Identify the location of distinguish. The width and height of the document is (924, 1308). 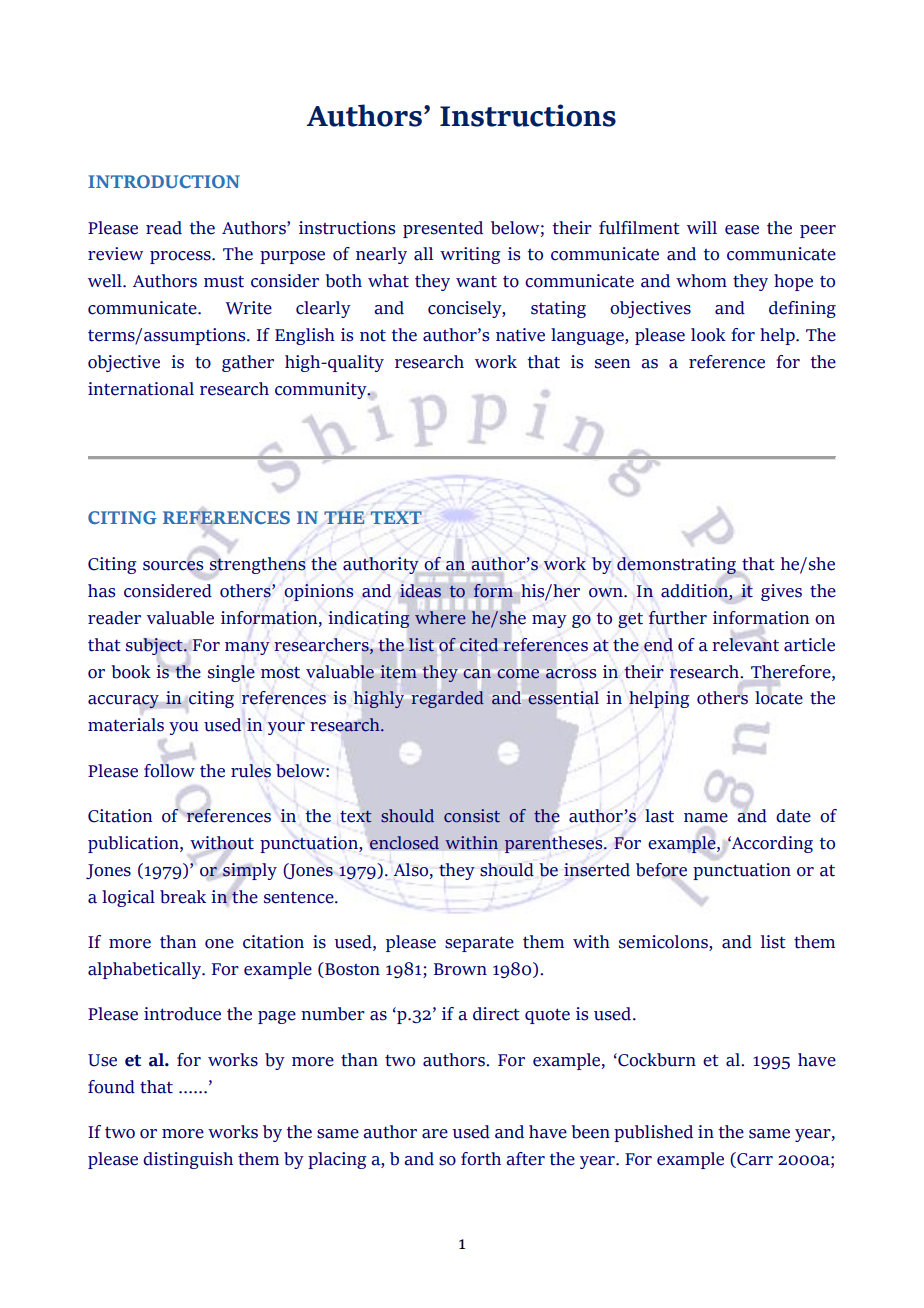
(188, 1160).
